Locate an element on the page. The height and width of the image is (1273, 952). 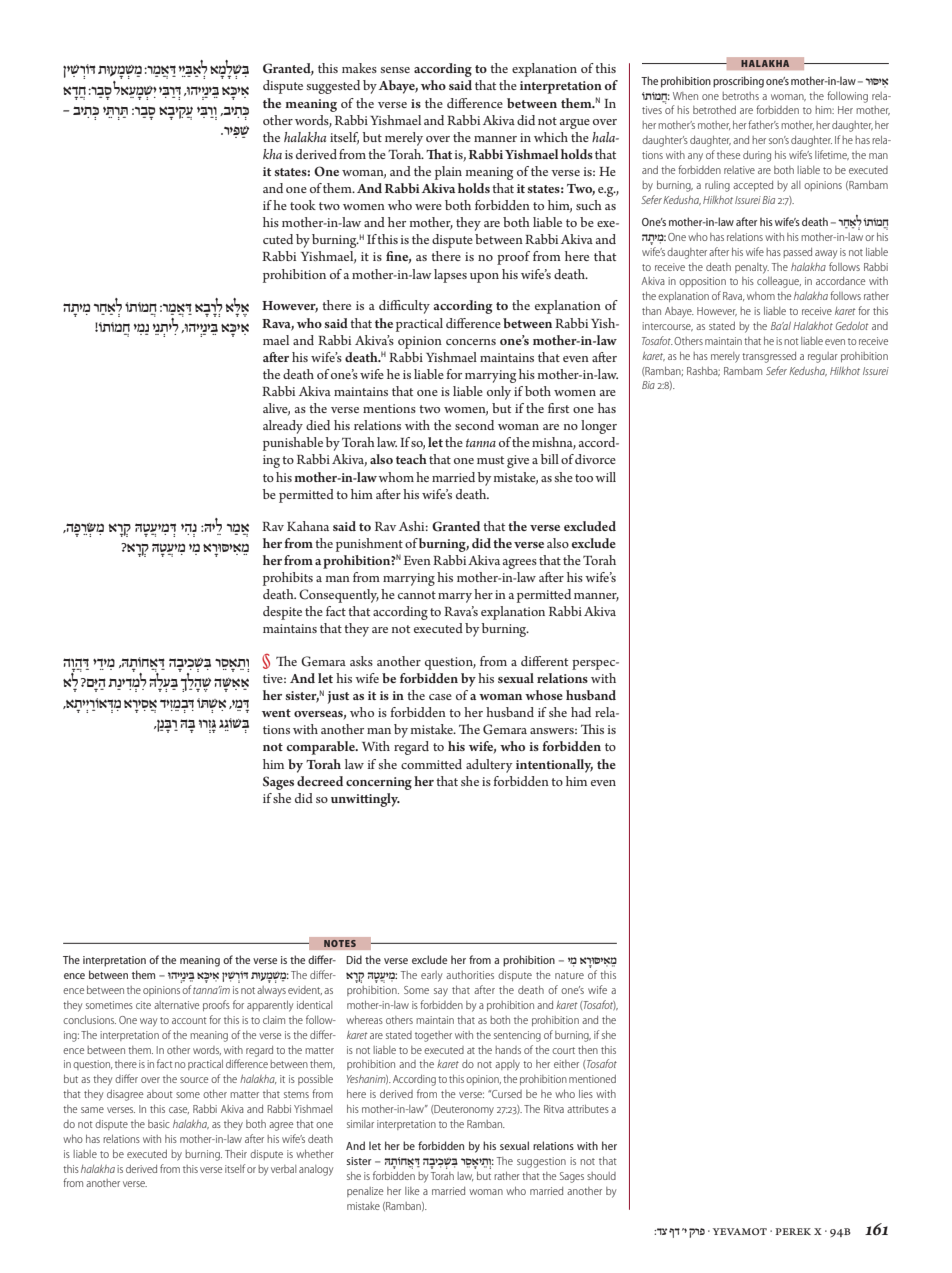
sense is located at coordinates (395, 70).
